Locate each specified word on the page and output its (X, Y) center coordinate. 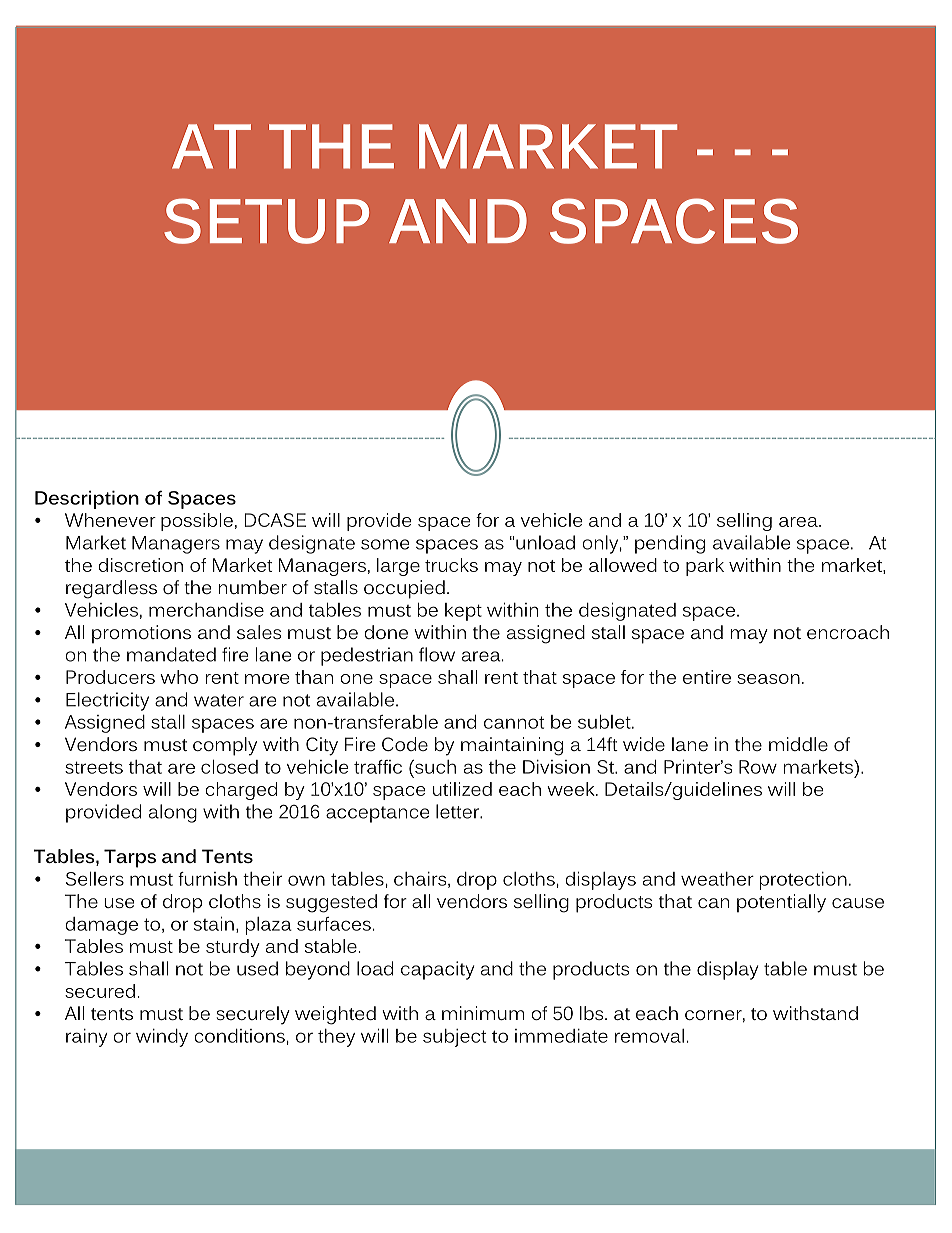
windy (162, 1038)
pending (670, 544)
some (385, 544)
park (705, 567)
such (434, 767)
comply (225, 746)
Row (758, 767)
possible (197, 522)
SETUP (266, 221)
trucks (451, 565)
